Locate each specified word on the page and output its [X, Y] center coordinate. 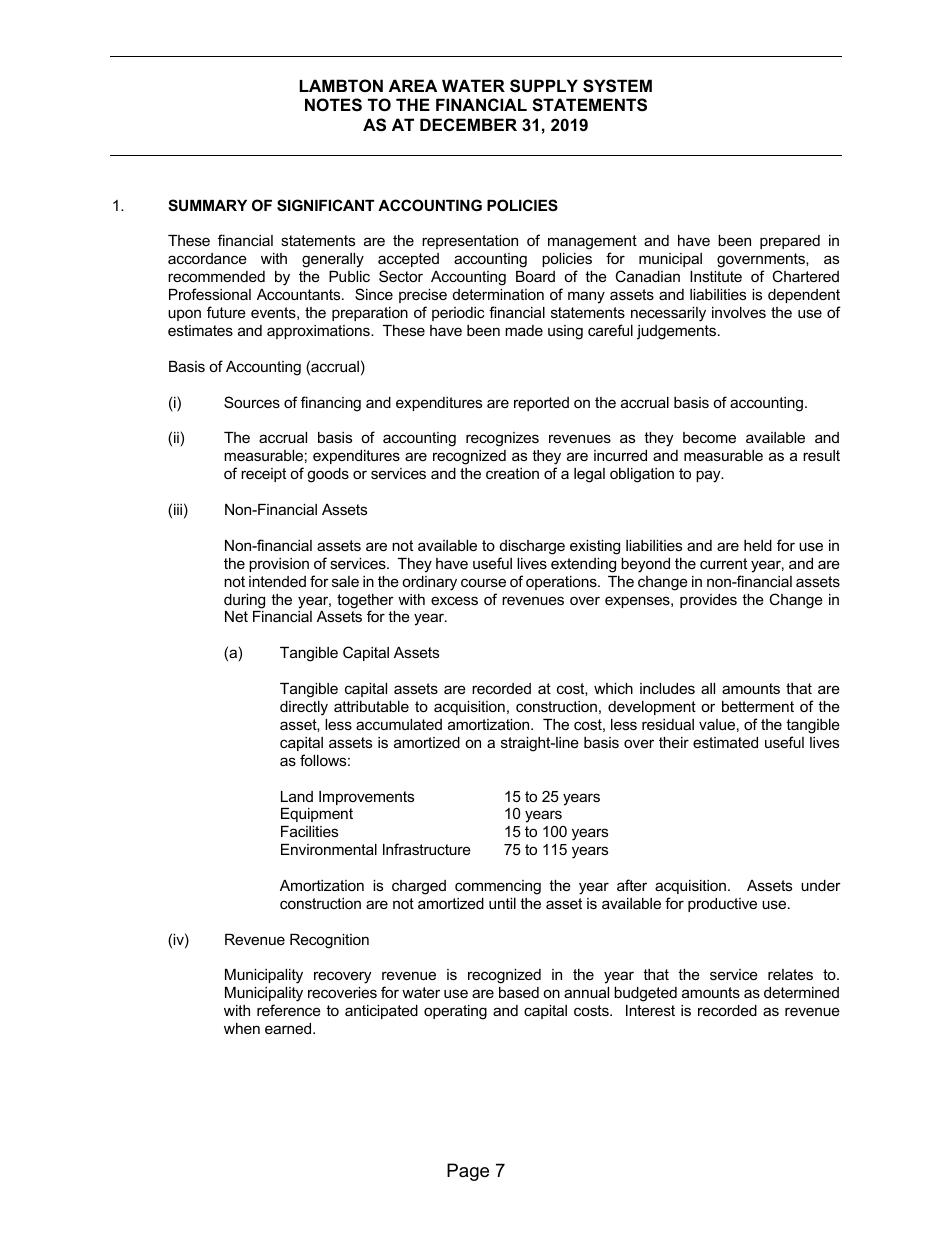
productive [722, 905]
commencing [498, 887]
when [242, 1028]
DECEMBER [468, 124]
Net [236, 616]
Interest [650, 1010]
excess [454, 600]
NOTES [333, 105]
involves [739, 312]
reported [541, 404]
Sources [252, 402]
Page [468, 1172]
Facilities [309, 831]
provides [708, 601]
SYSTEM [617, 86]
